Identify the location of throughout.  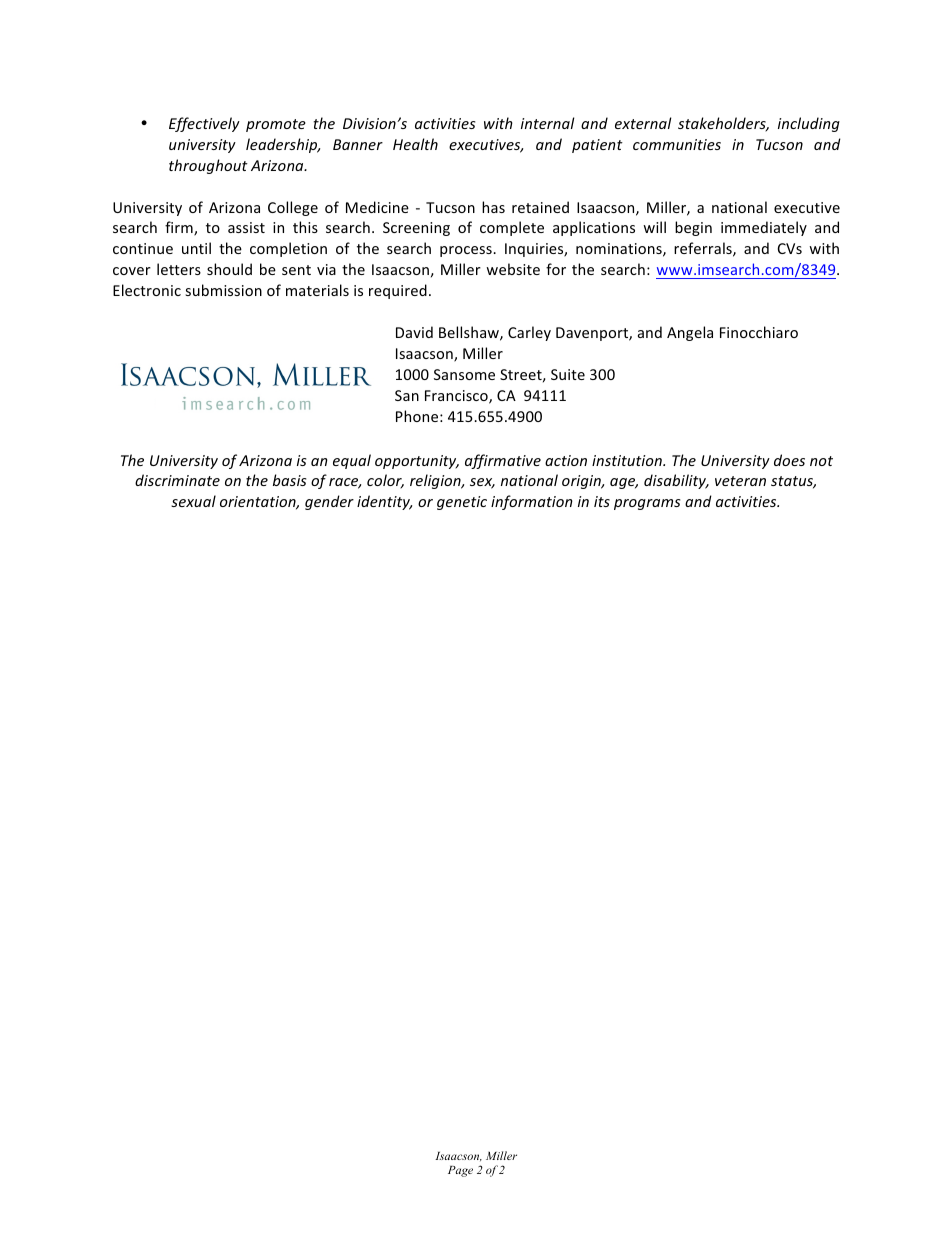
(208, 166).
